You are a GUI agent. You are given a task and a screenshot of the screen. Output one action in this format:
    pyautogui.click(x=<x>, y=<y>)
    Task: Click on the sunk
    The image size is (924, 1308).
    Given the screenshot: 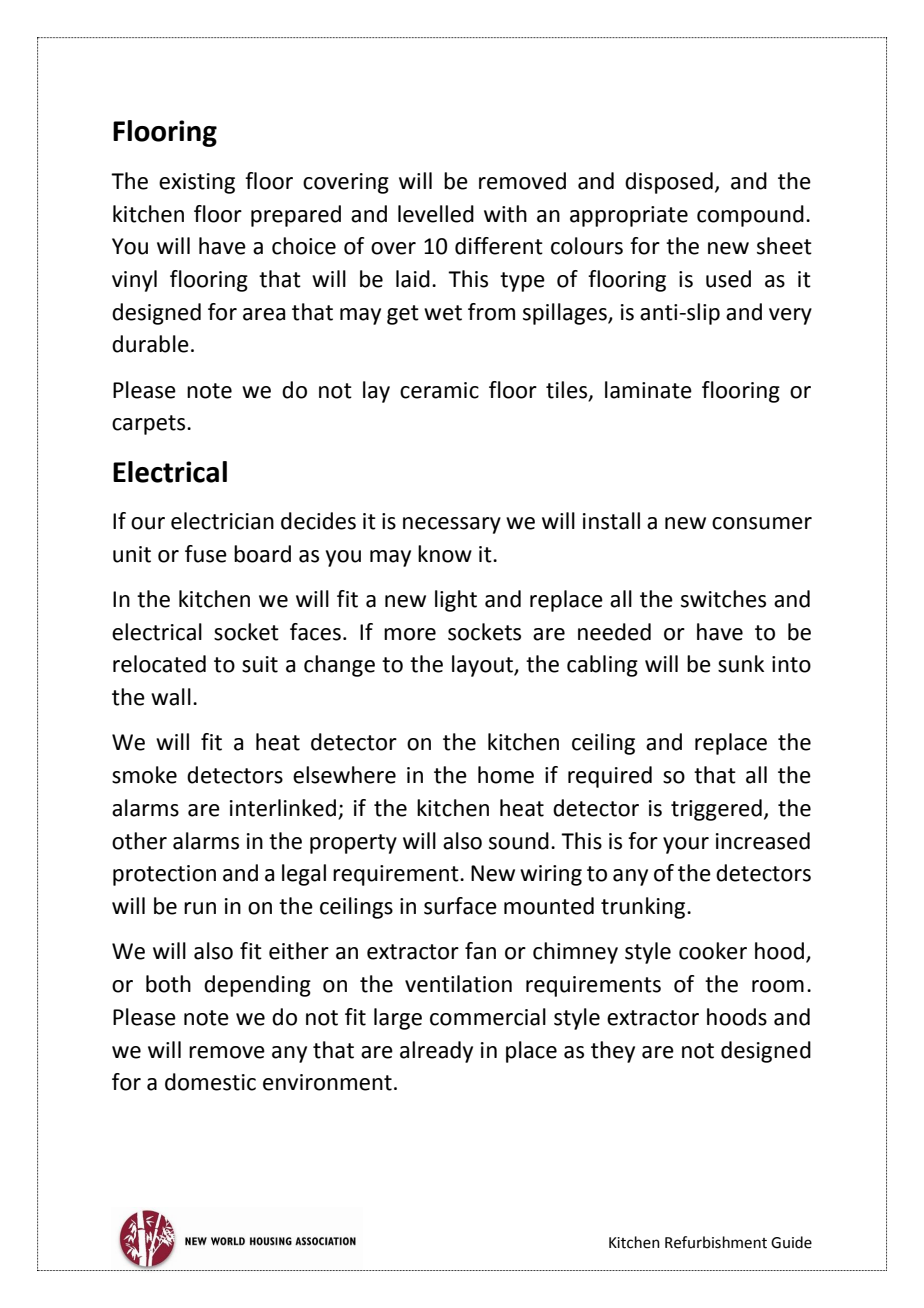 What is the action you would take?
    pyautogui.click(x=741, y=664)
